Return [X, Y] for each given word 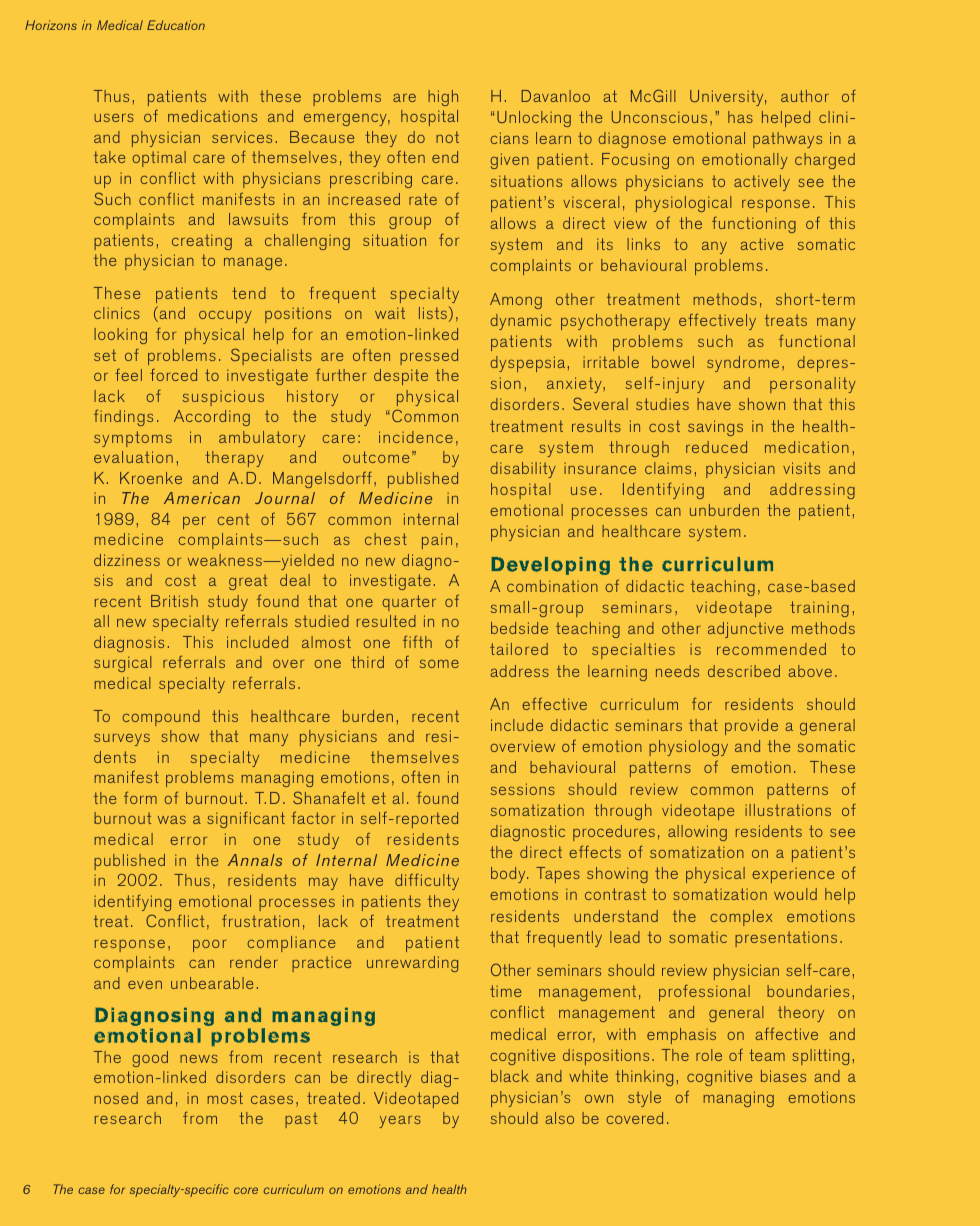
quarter [409, 603]
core [246, 1190]
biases [783, 1076]
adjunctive [745, 630]
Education [176, 25]
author [805, 96]
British [174, 601]
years [400, 1122]
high [443, 98]
